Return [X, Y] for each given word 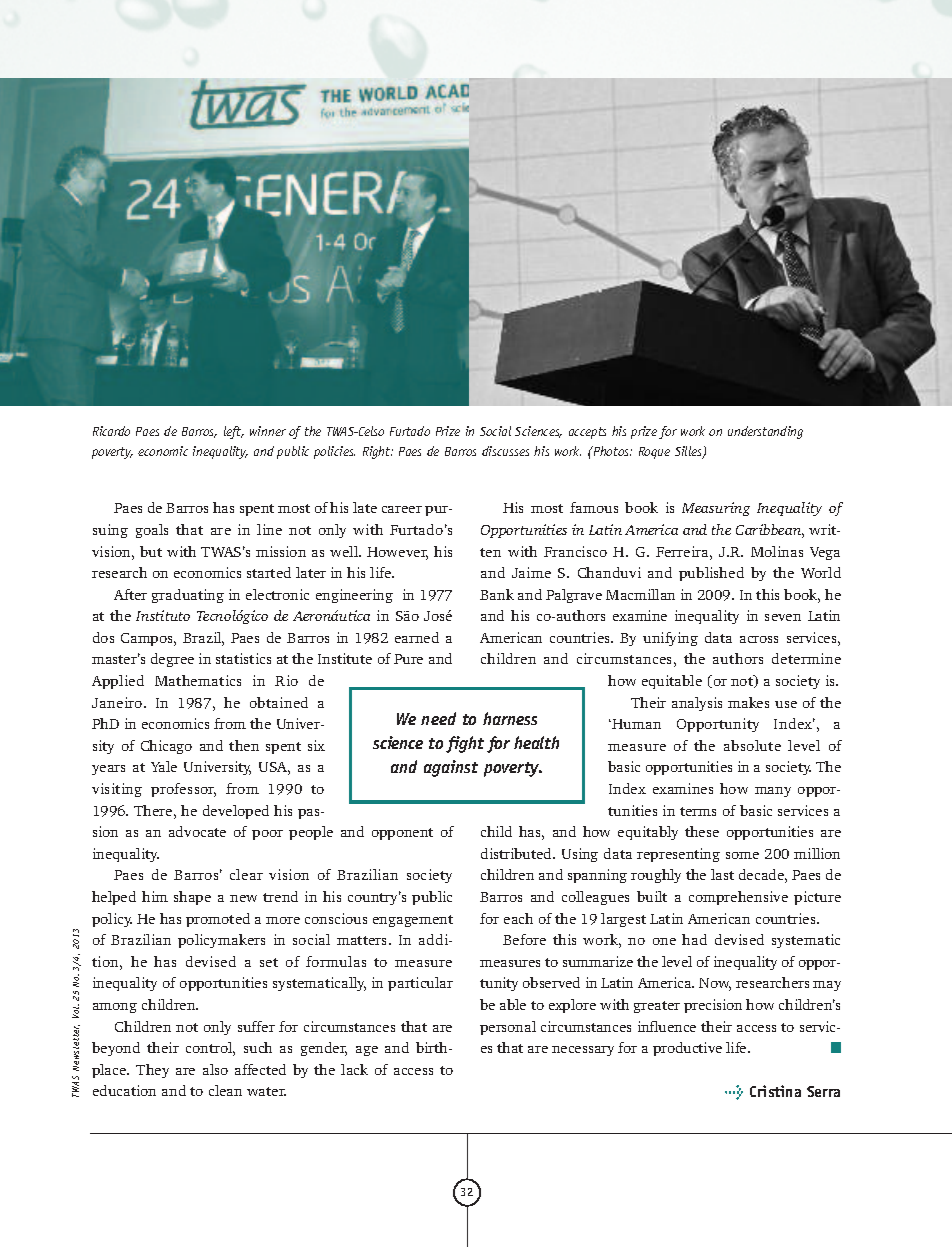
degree [172, 660]
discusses [505, 451]
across [759, 639]
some [742, 855]
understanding [765, 432]
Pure [408, 659]
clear [246, 874]
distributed [517, 853]
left [234, 432]
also [215, 1069]
